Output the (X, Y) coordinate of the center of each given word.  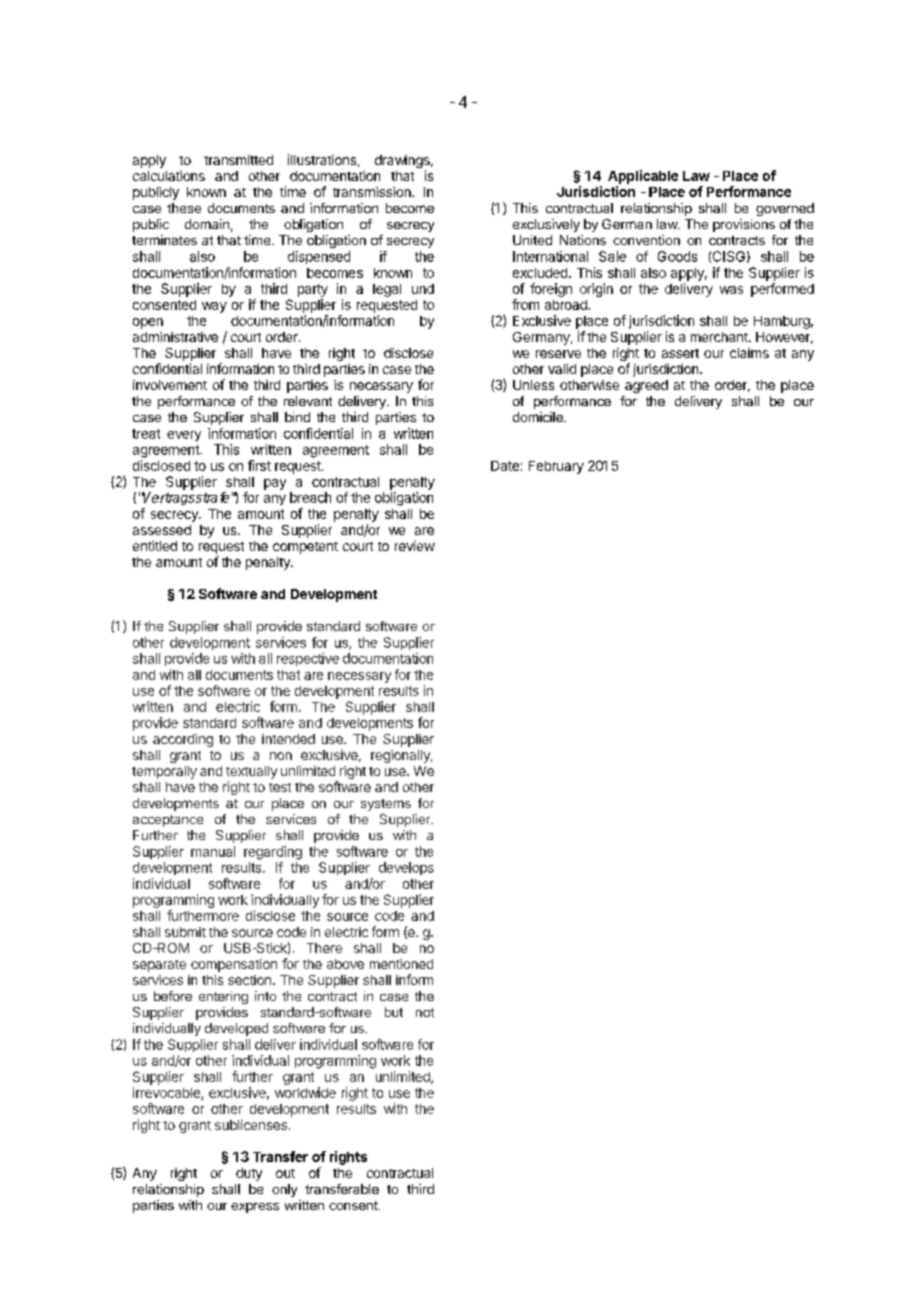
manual (213, 851)
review (415, 546)
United (532, 240)
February (556, 467)
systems (386, 805)
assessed (162, 530)
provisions (744, 225)
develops (406, 868)
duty (249, 1174)
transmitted (238, 160)
